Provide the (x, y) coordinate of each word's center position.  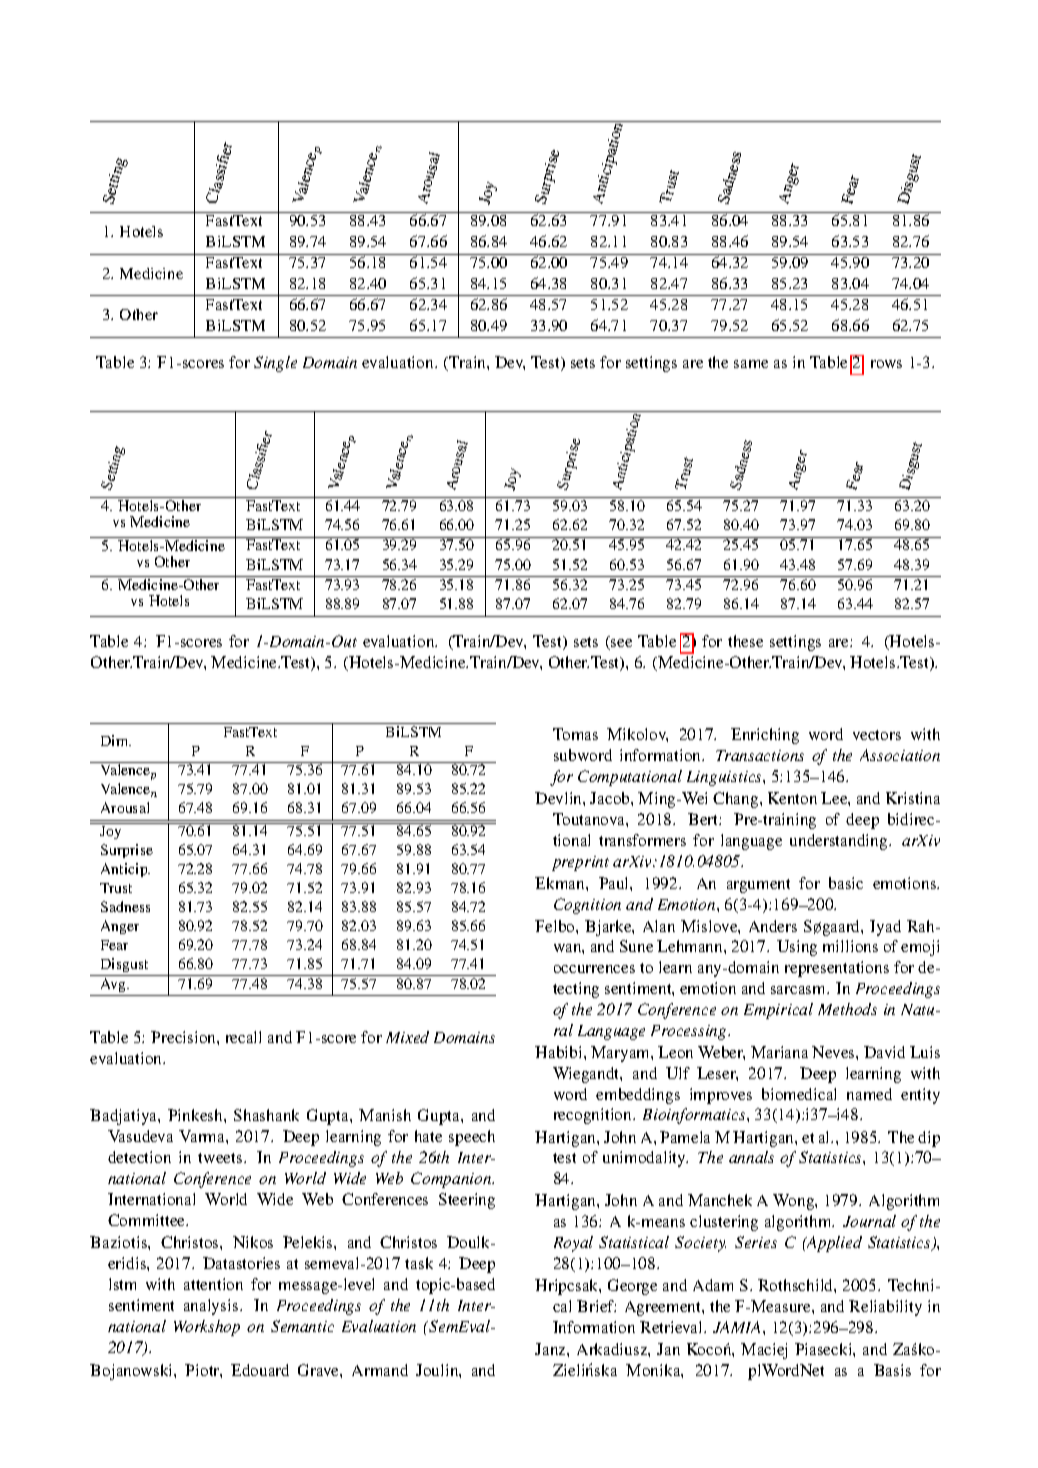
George (632, 1287)
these (745, 641)
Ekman (561, 883)
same (751, 364)
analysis (212, 1307)
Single (275, 364)
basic (846, 883)
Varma (203, 1136)
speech (472, 1138)
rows (886, 364)
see (620, 644)
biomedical (799, 1094)
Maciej (764, 1351)
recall (243, 1037)
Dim (116, 740)
